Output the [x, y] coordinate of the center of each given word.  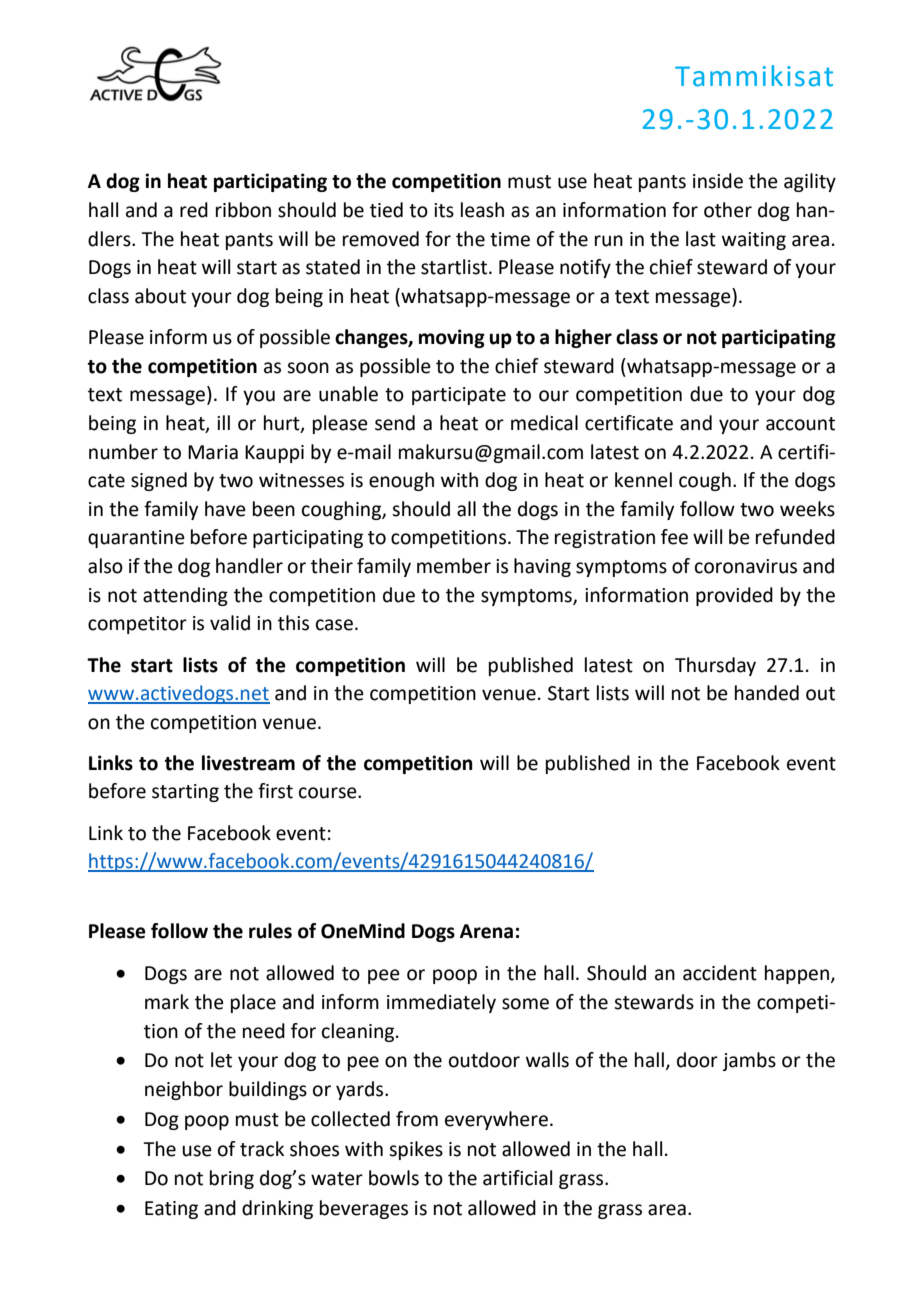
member [454, 566]
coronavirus [746, 566]
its [444, 210]
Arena [486, 931]
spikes [416, 1150]
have [225, 509]
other [728, 210]
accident [720, 973]
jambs [749, 1061]
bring [232, 1179]
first [275, 791]
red [194, 210]
